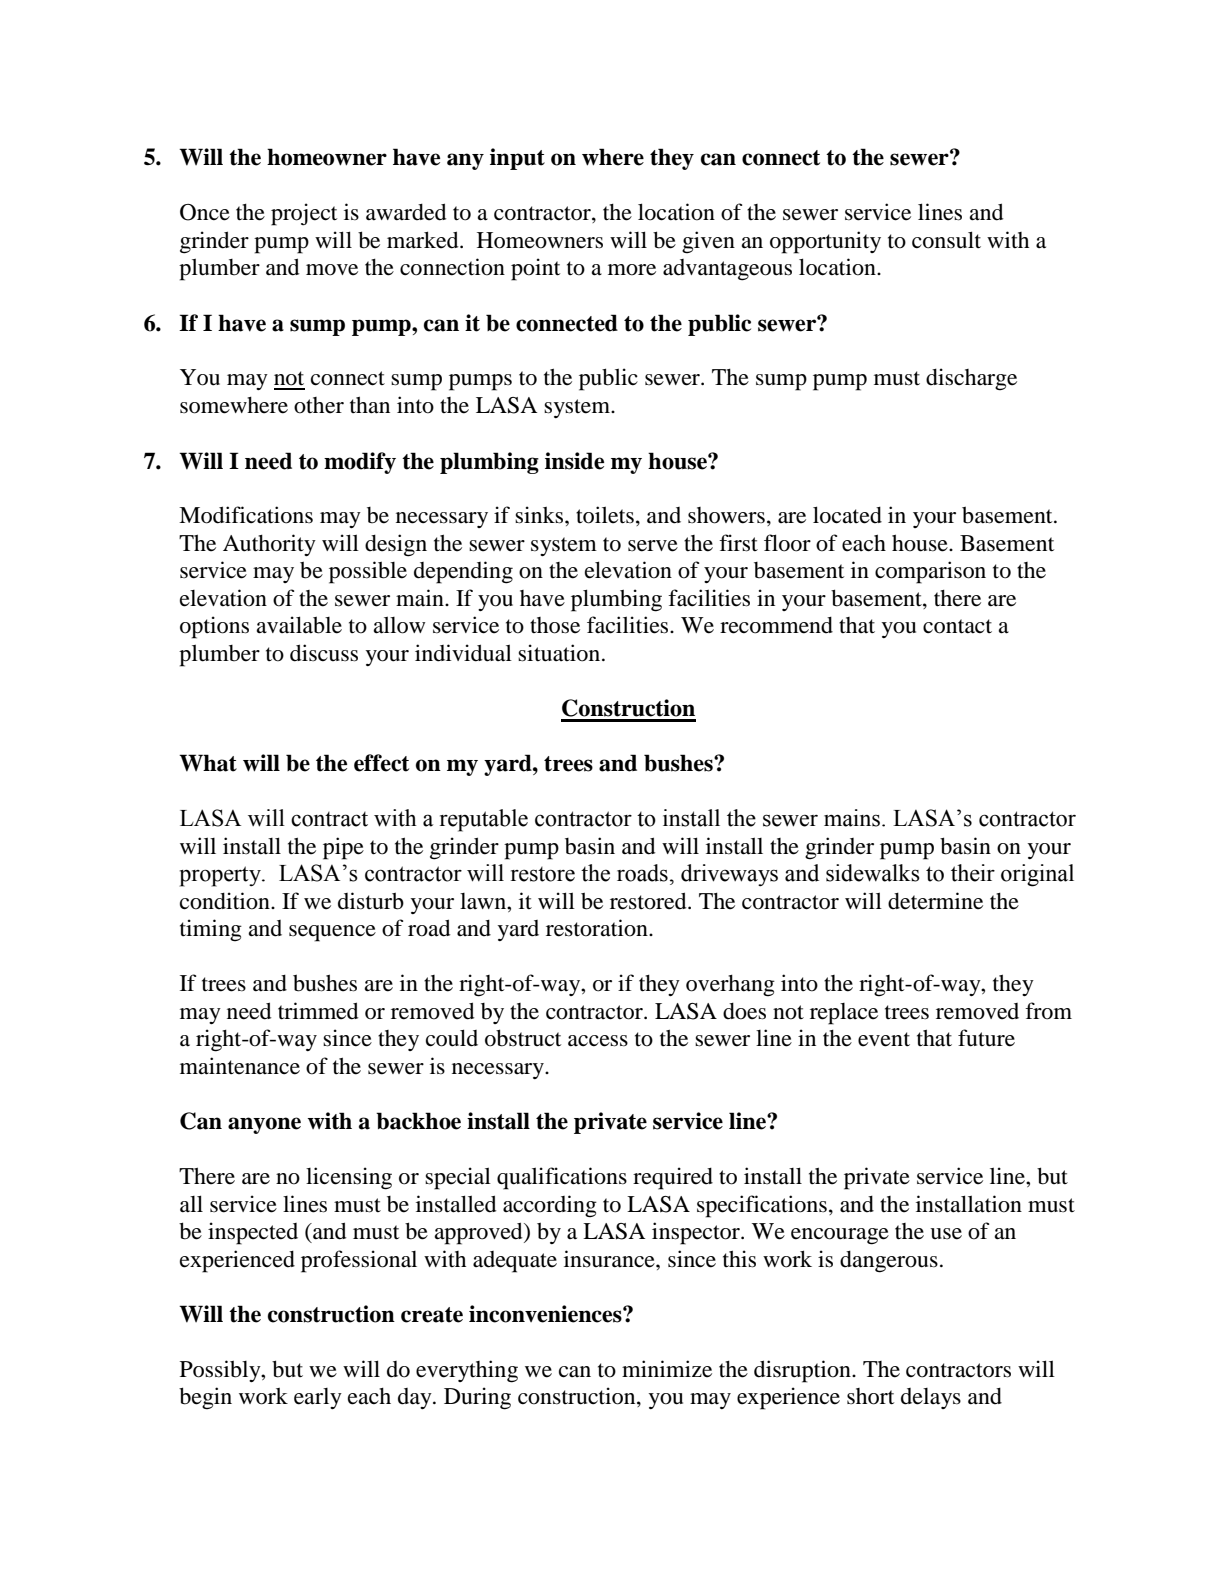 The width and height of the screenshot is (1221, 1580). Describe the element at coordinates (931, 1398) in the screenshot. I see `delays` at that location.
